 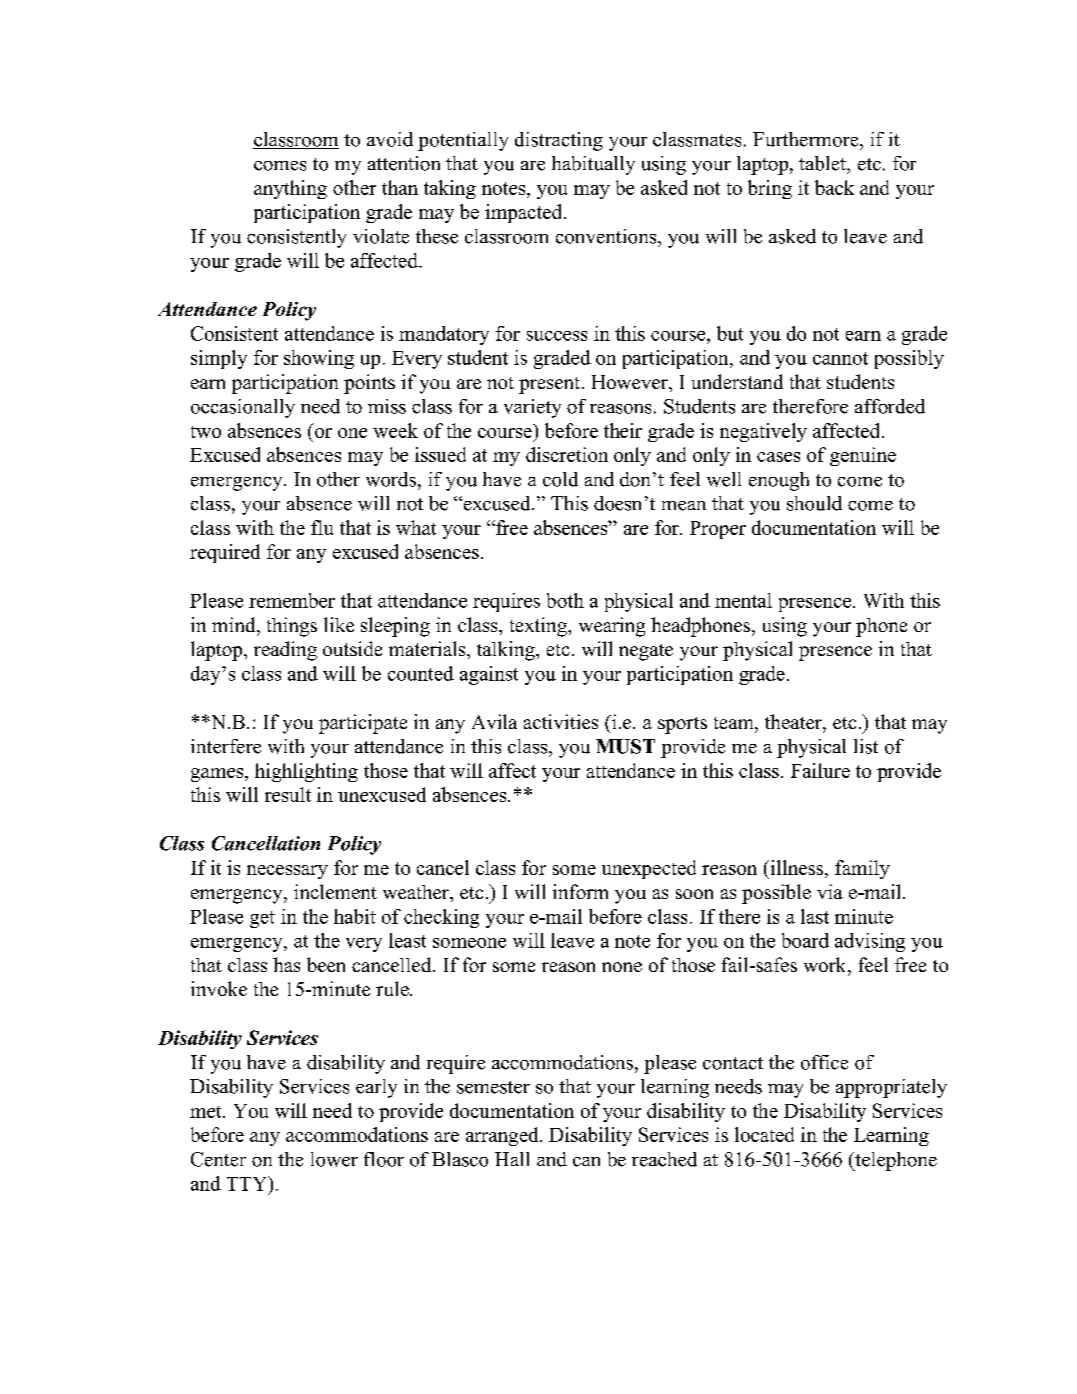 What do you see at coordinates (334, 1159) in the screenshot?
I see `lower` at bounding box center [334, 1159].
